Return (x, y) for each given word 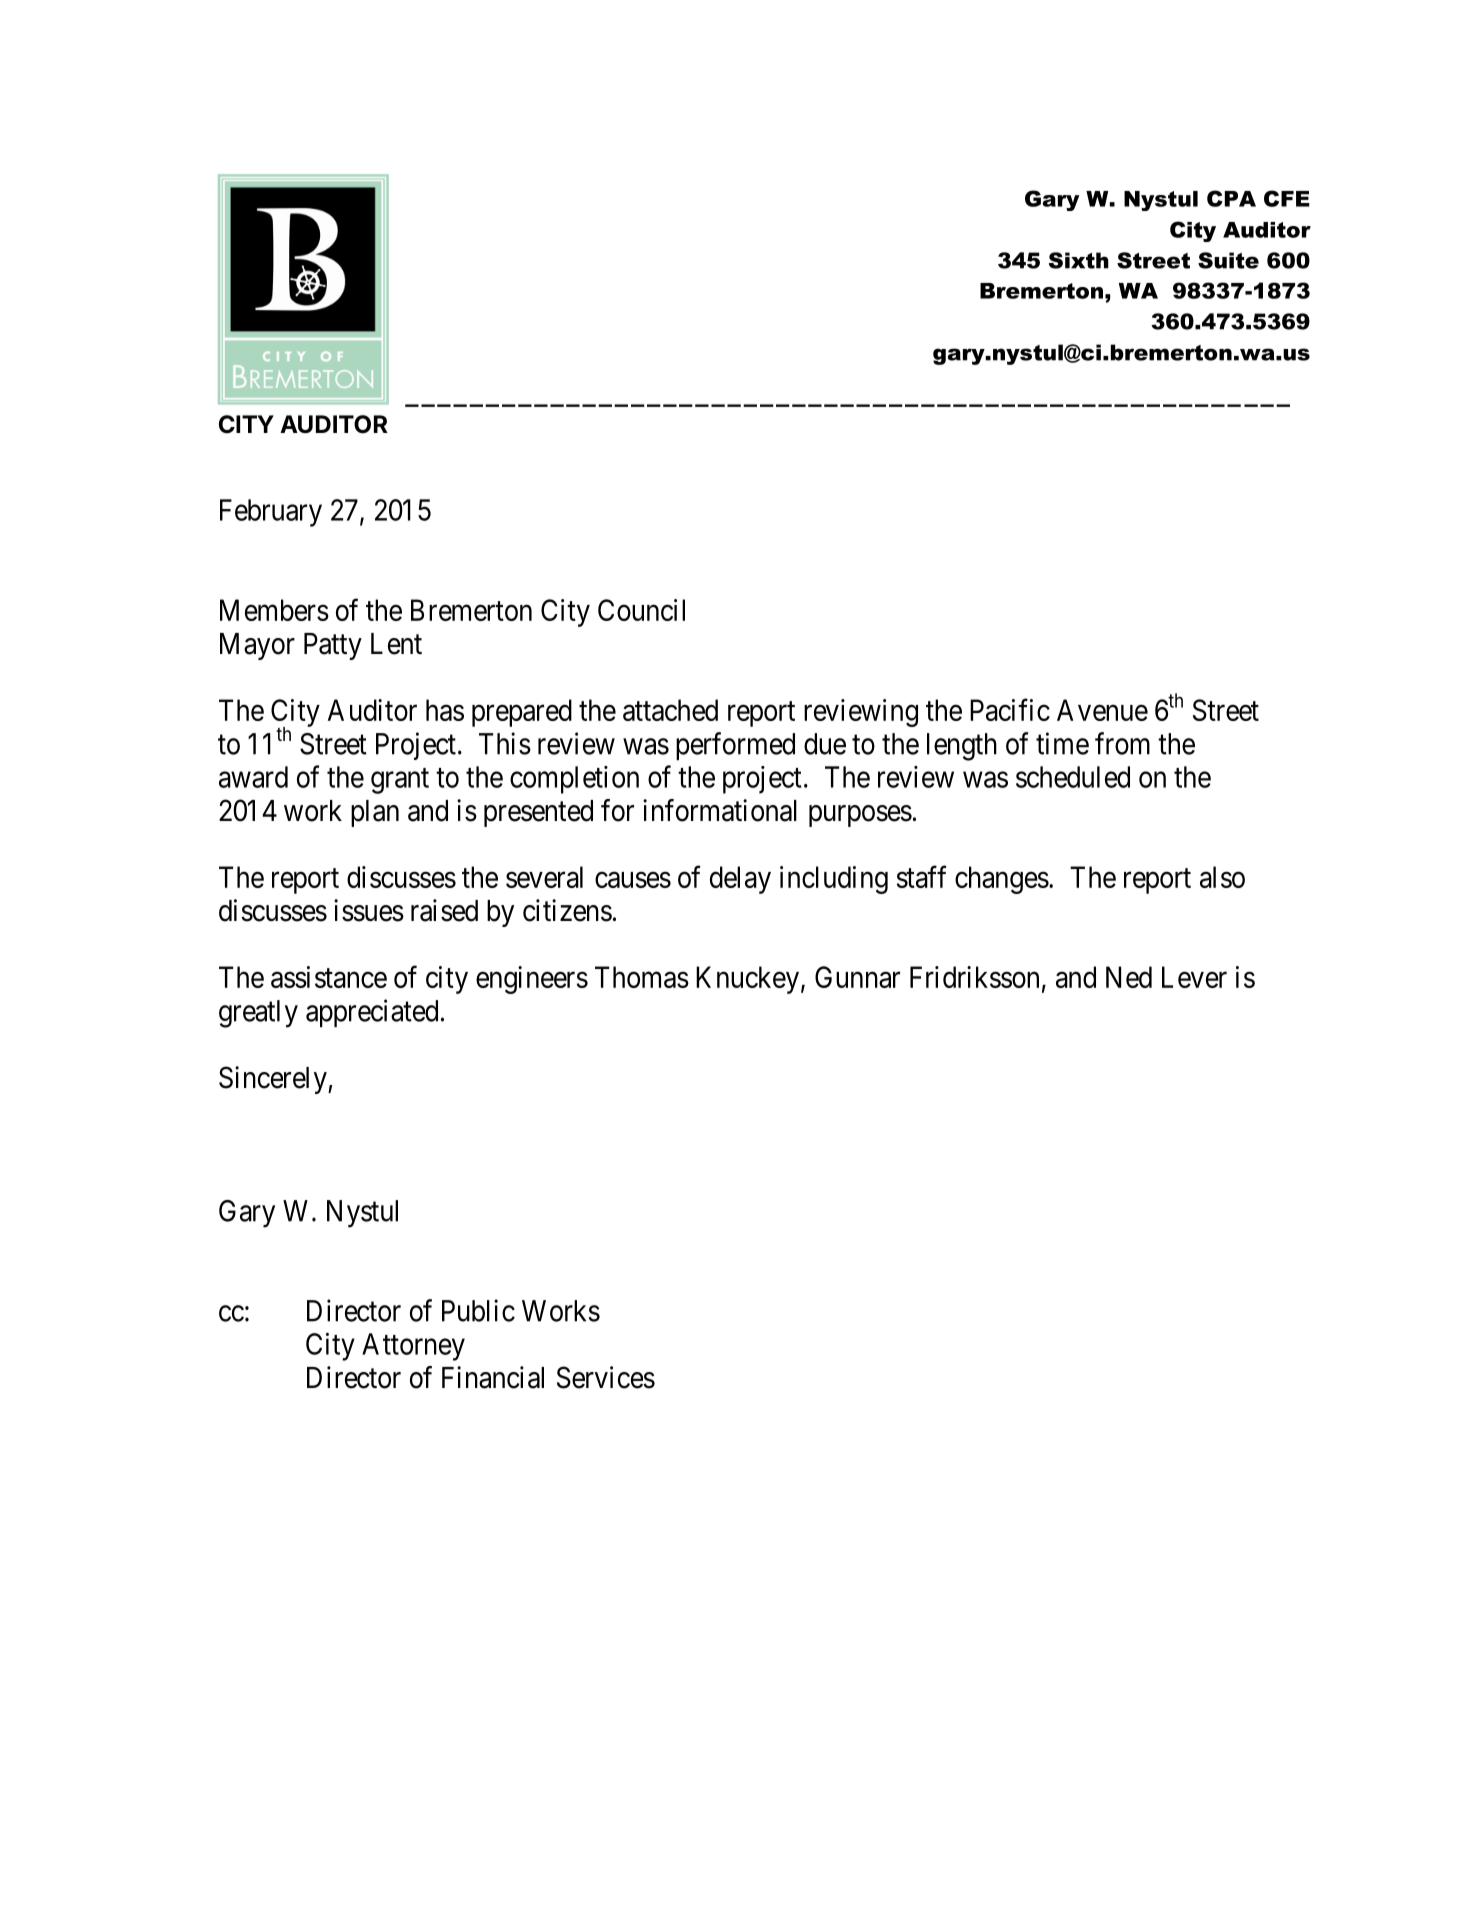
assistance (329, 977)
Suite (1228, 260)
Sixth (1079, 260)
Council (641, 610)
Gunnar (857, 977)
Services (606, 1377)
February (271, 513)
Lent (396, 644)
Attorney (413, 1347)
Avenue (1102, 710)
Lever (1194, 977)
